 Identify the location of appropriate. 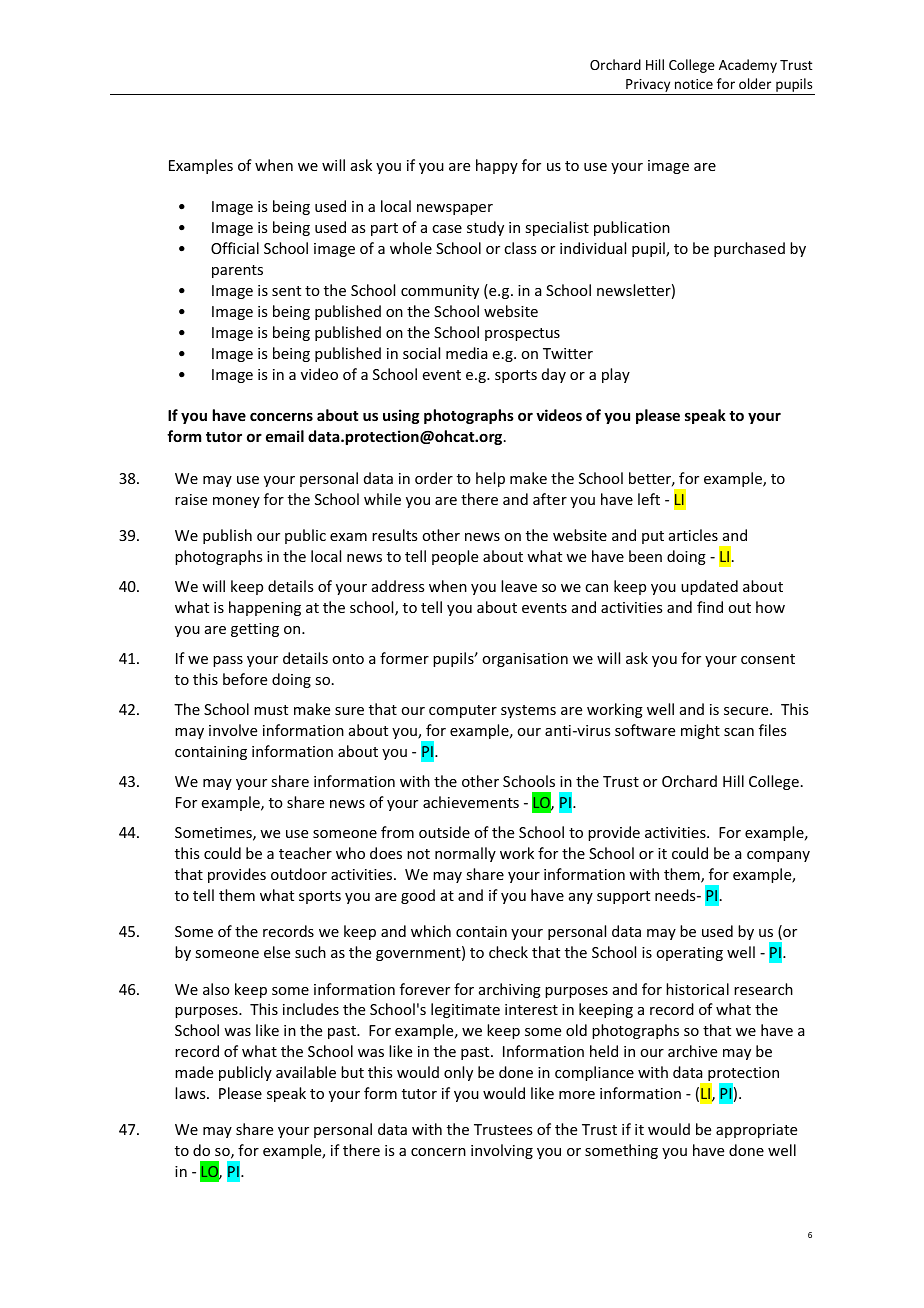
(756, 1131).
